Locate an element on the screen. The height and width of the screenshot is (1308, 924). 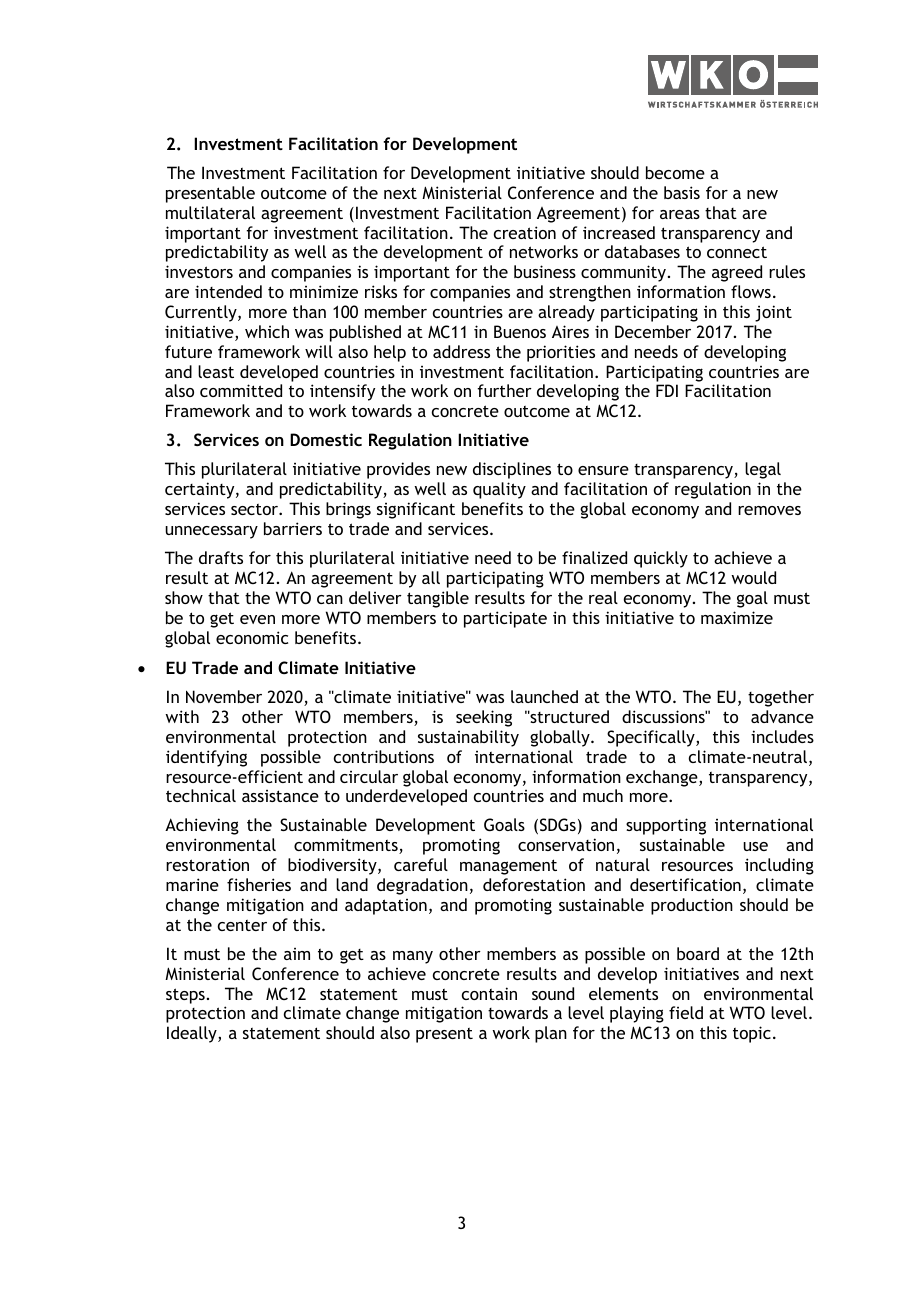
multilateral is located at coordinates (210, 212).
